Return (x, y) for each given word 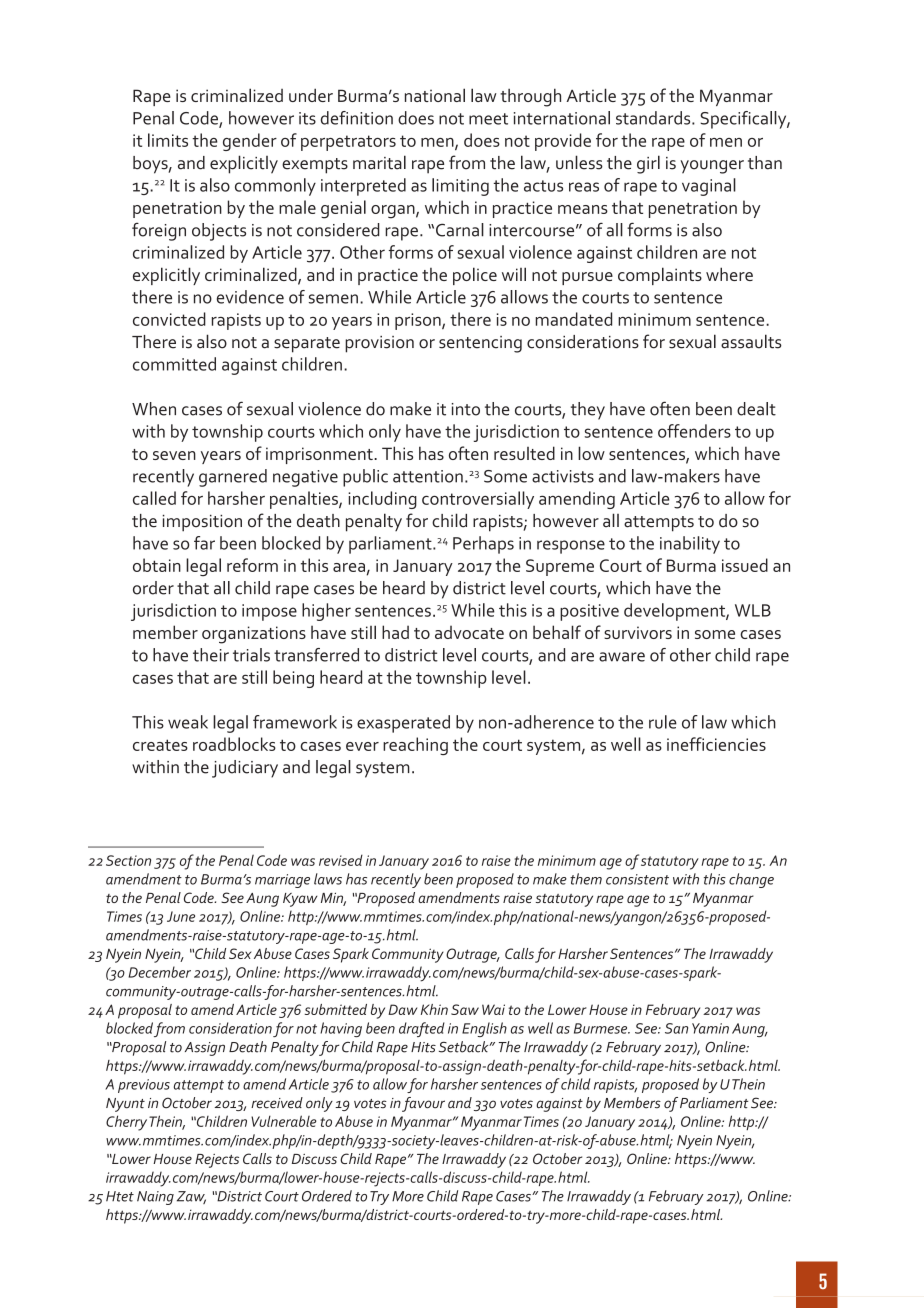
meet (488, 119)
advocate (469, 632)
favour (423, 1104)
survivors (638, 632)
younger (712, 167)
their (211, 655)
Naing (155, 1198)
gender (250, 142)
